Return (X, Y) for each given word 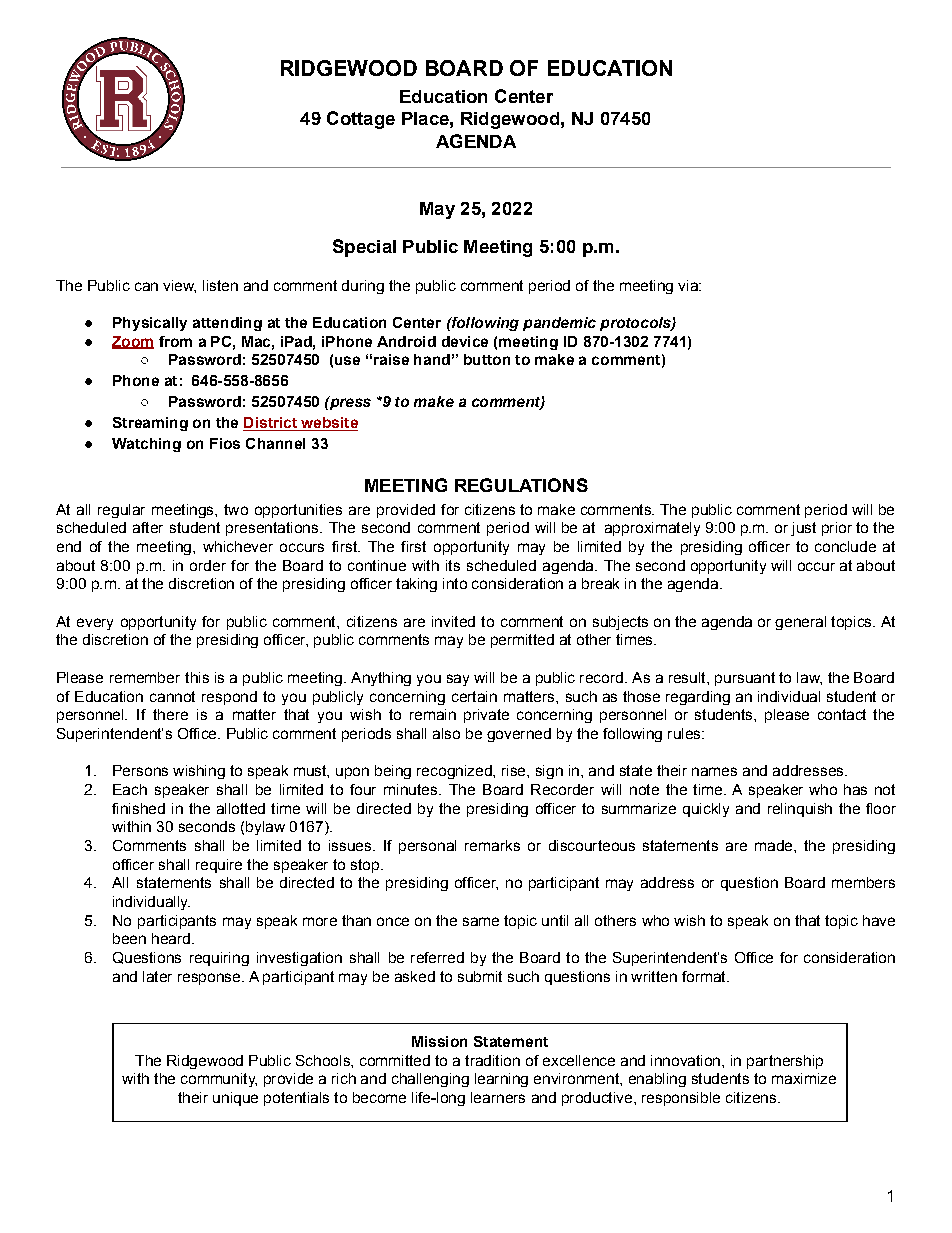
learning (501, 1080)
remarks (492, 845)
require (219, 866)
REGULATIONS (521, 485)
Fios (225, 443)
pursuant (745, 679)
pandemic (559, 324)
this (197, 677)
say (458, 680)
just (803, 529)
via (689, 285)
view (179, 286)
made (775, 845)
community (219, 1080)
